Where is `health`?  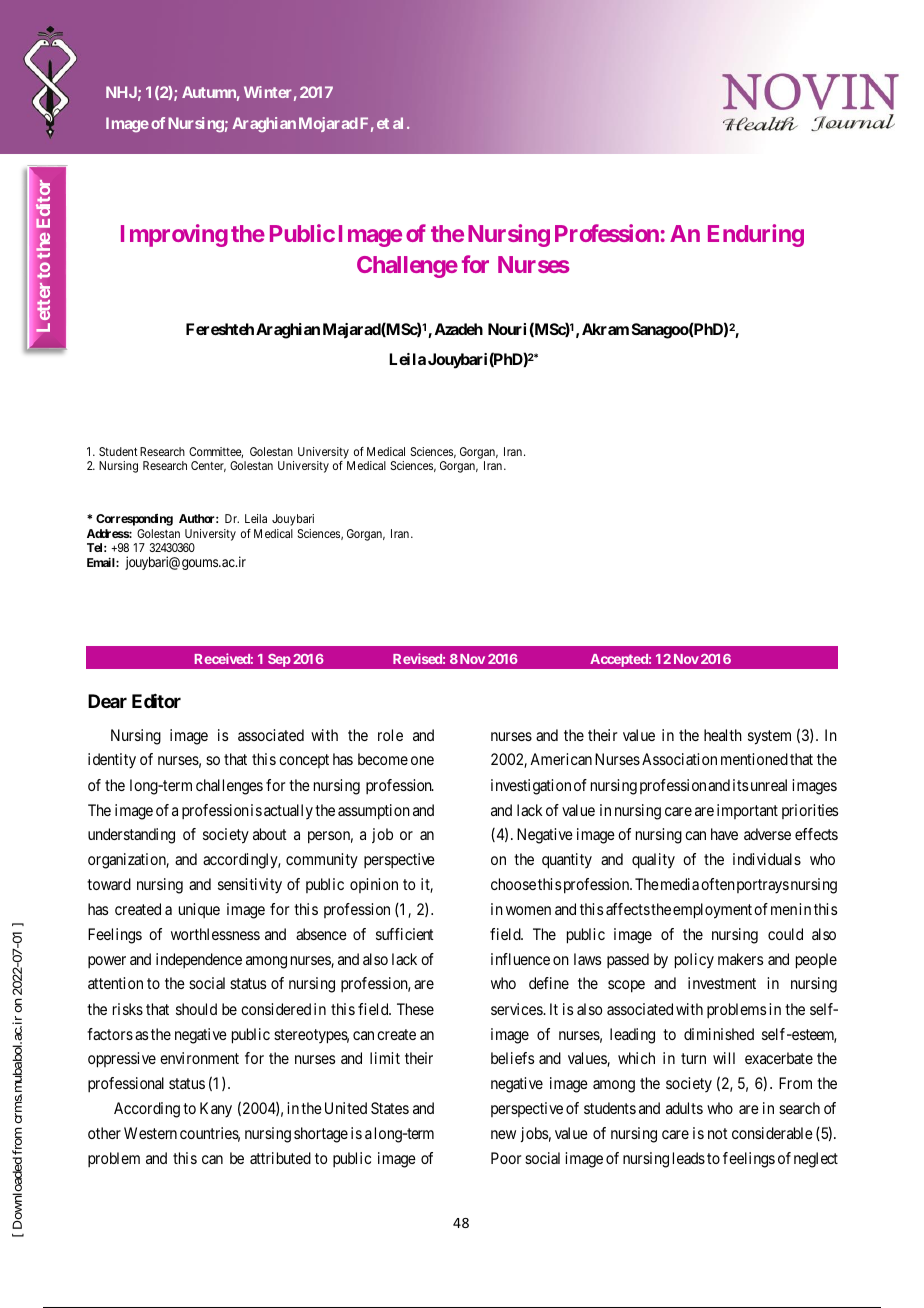
health is located at coordinates (723, 735).
